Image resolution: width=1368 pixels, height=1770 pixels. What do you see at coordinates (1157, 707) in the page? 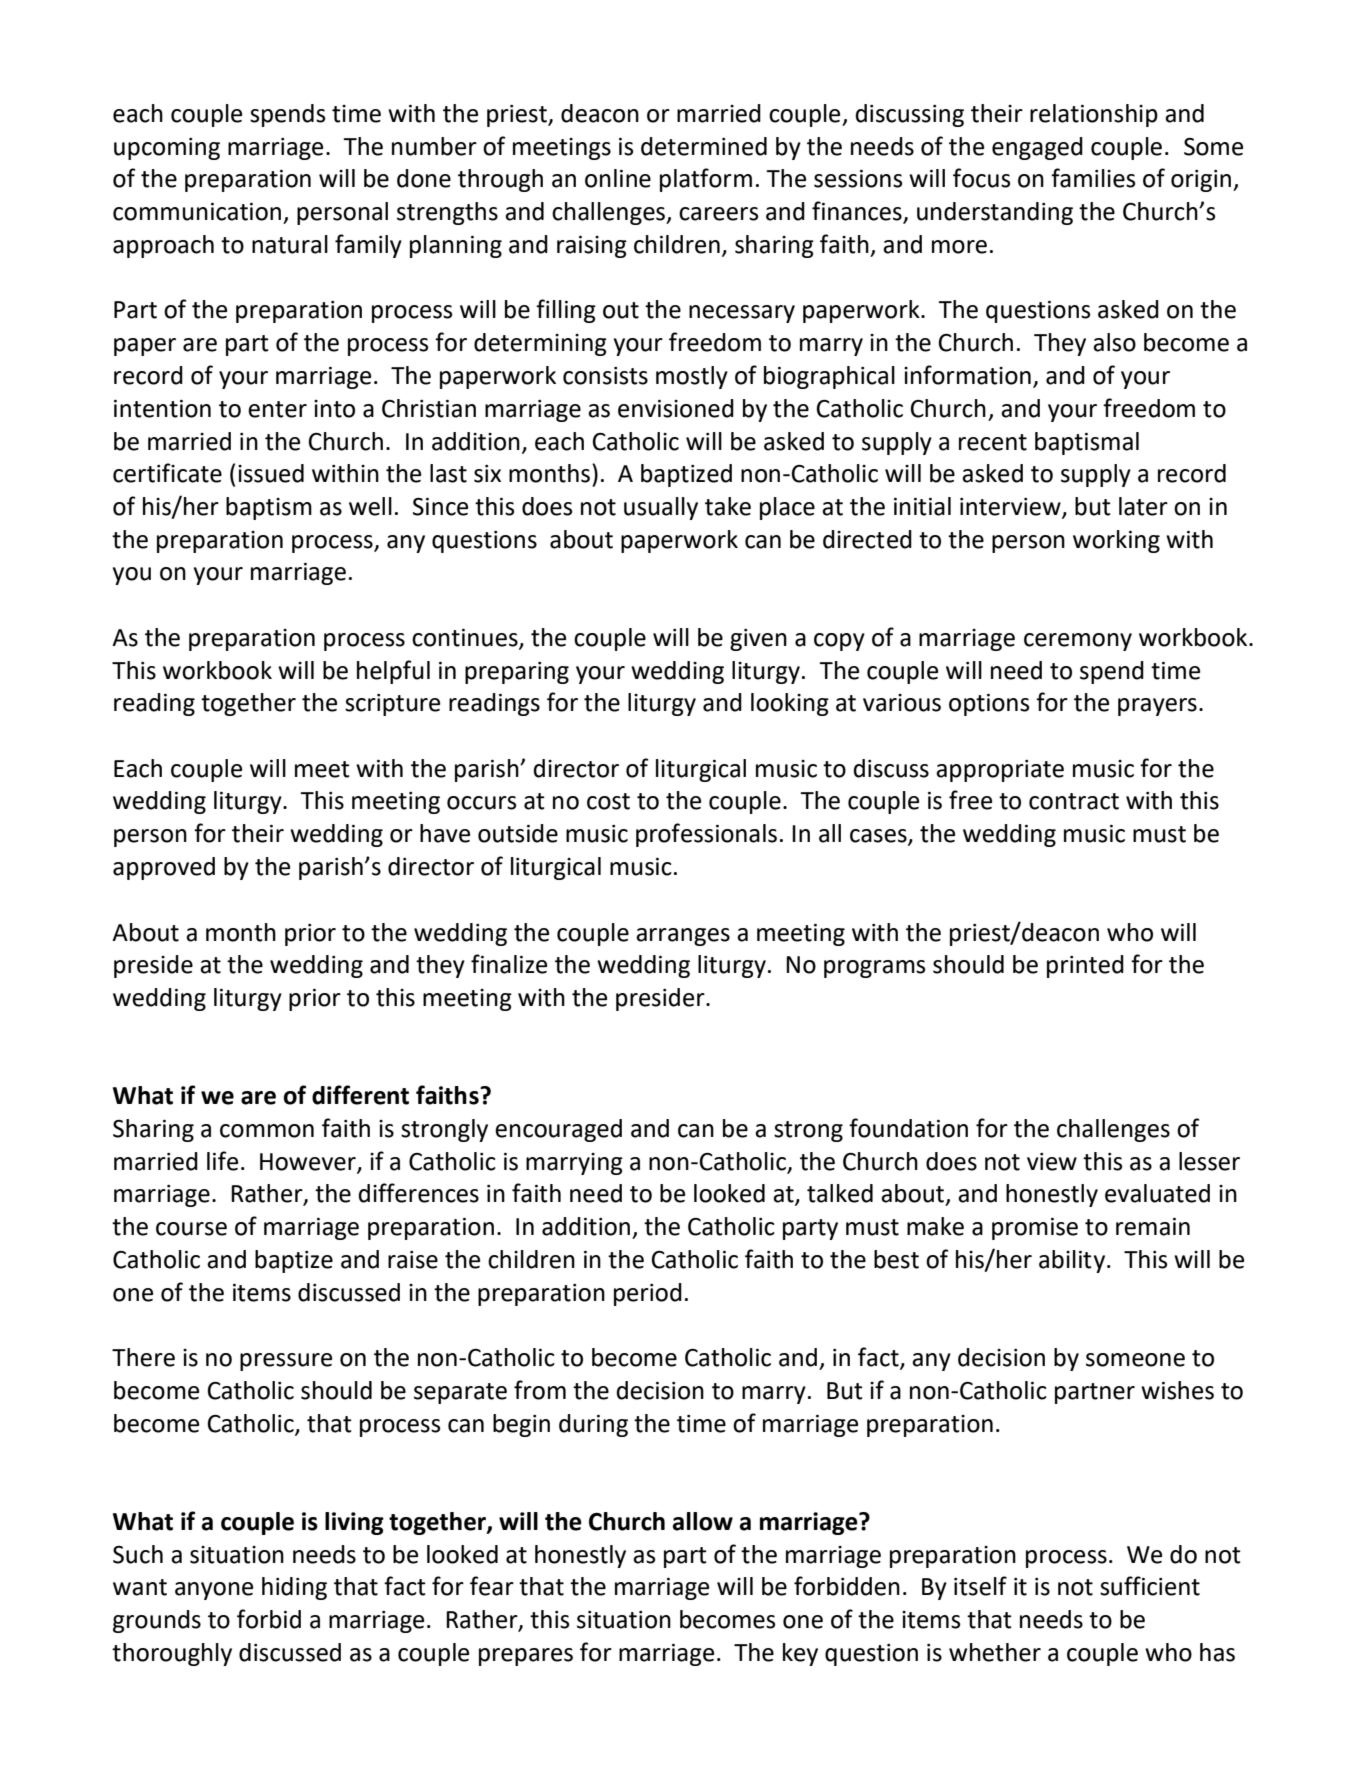
I see `prayers` at bounding box center [1157, 707].
